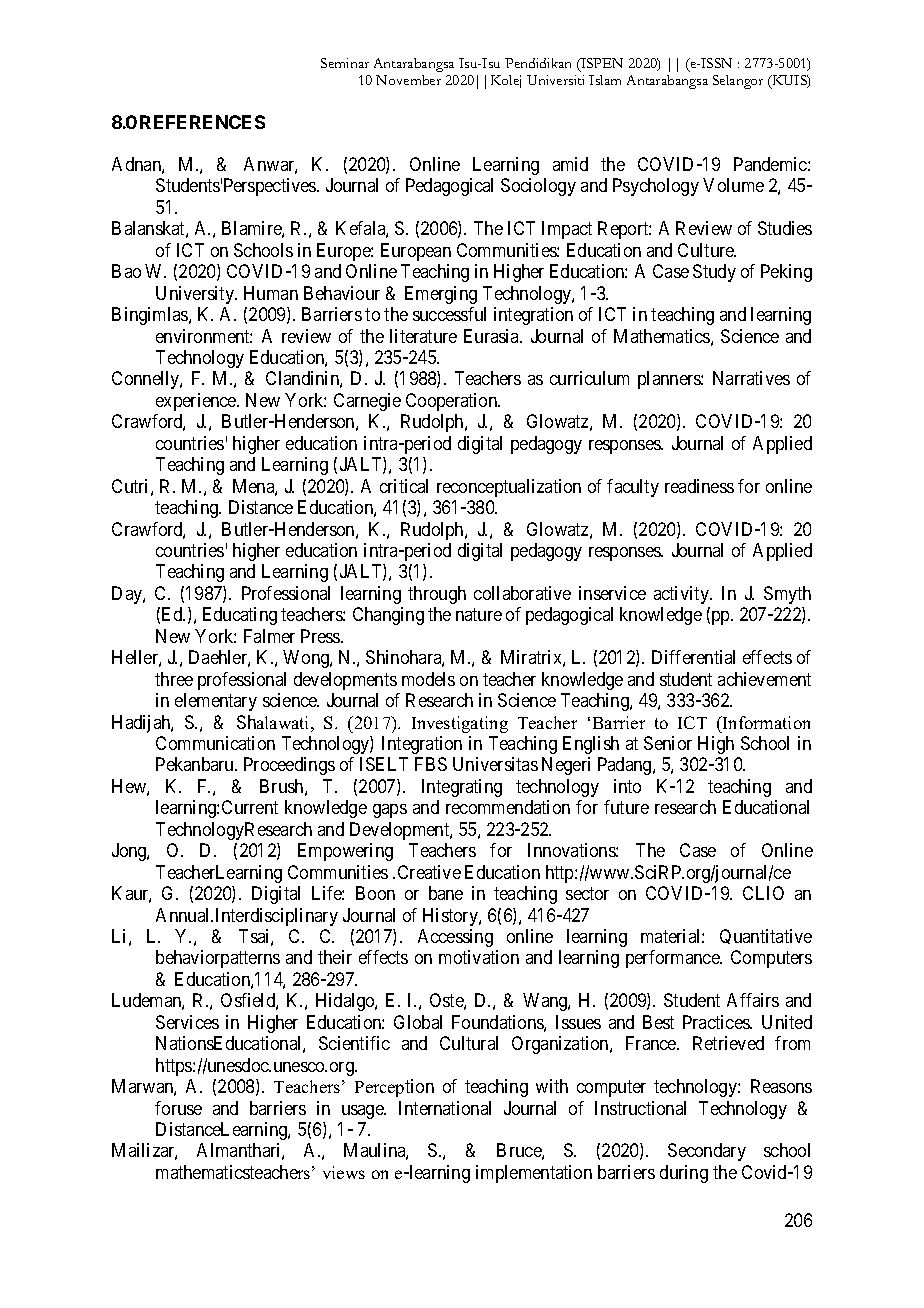  What do you see at coordinates (445, 1108) in the page?
I see `International` at bounding box center [445, 1108].
